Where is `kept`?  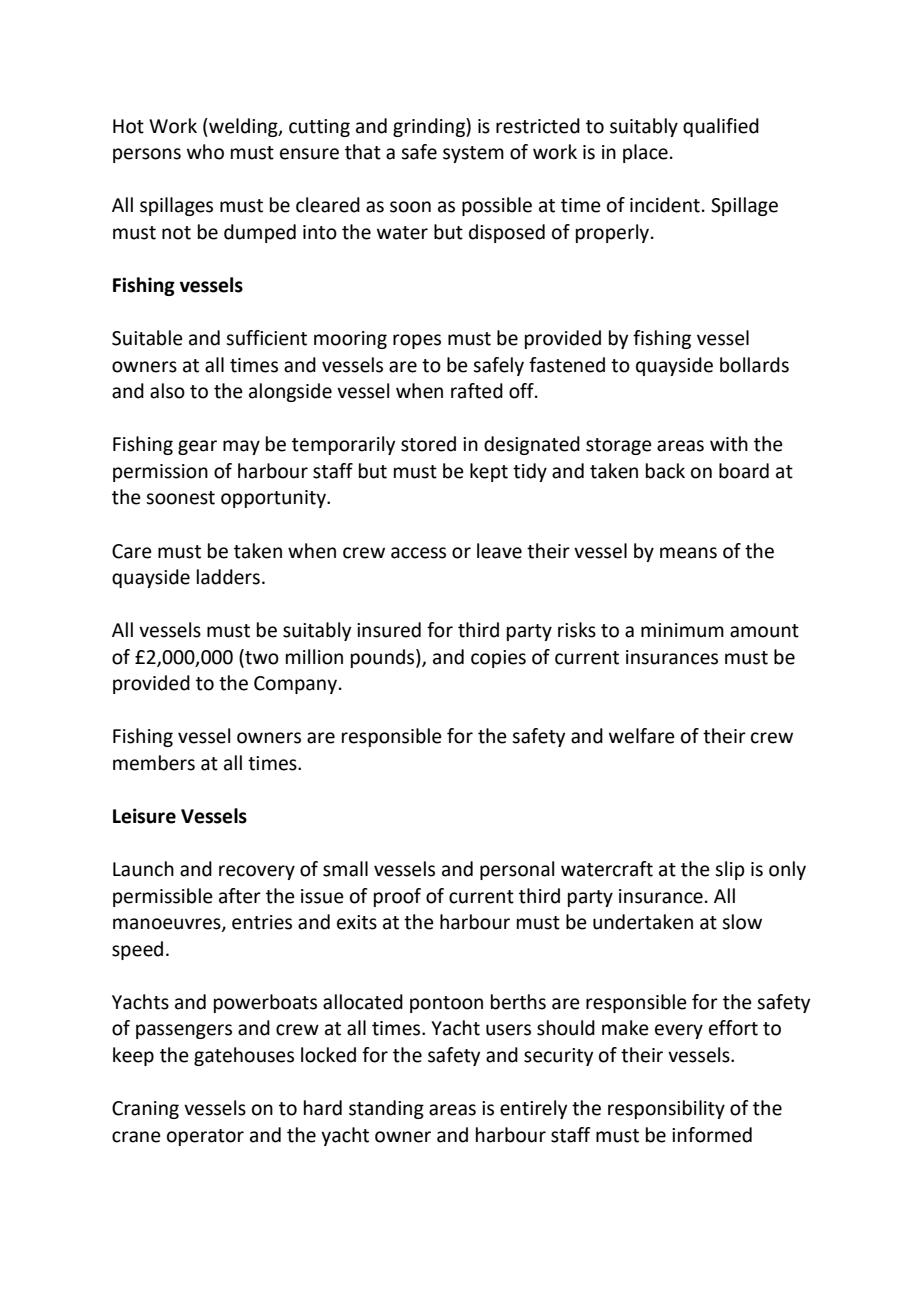
kept is located at coordinates (489, 472).
